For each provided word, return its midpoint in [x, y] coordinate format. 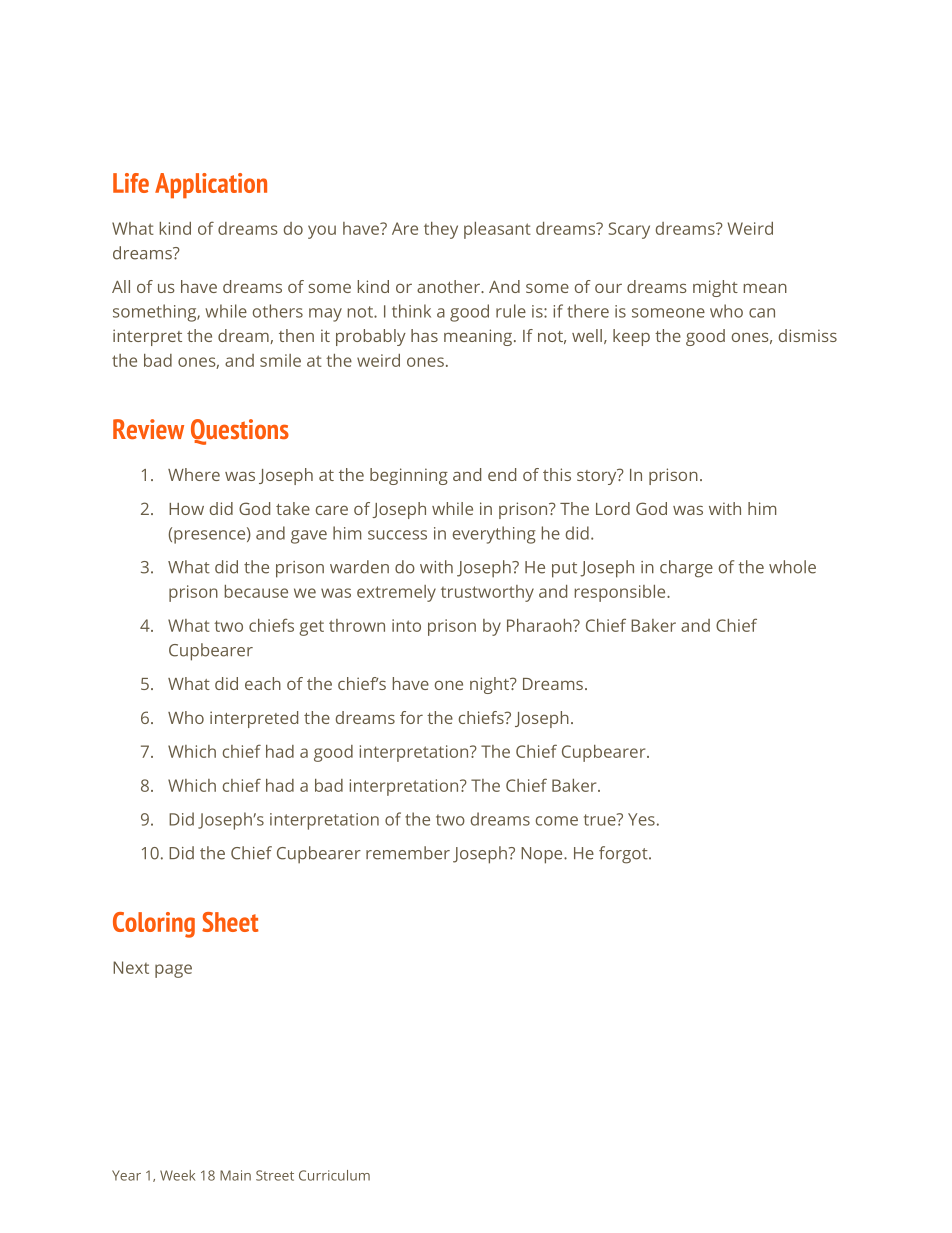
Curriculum [334, 1175]
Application [211, 186]
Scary [629, 230]
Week [177, 1175]
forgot [624, 855]
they [441, 230]
